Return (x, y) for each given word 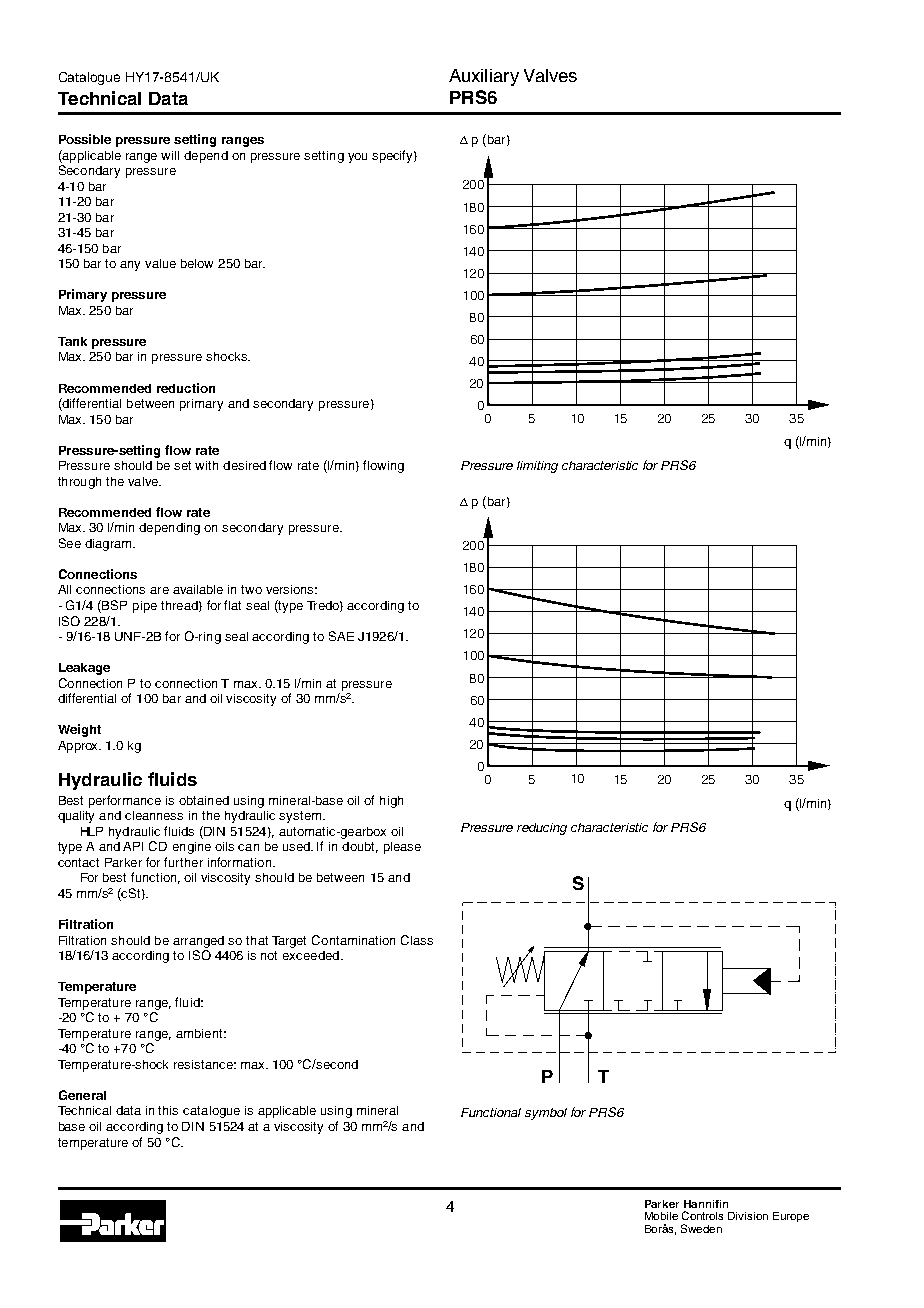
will (170, 155)
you (357, 158)
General (82, 1095)
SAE (341, 636)
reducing (542, 829)
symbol (546, 1114)
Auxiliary (484, 77)
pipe (145, 607)
